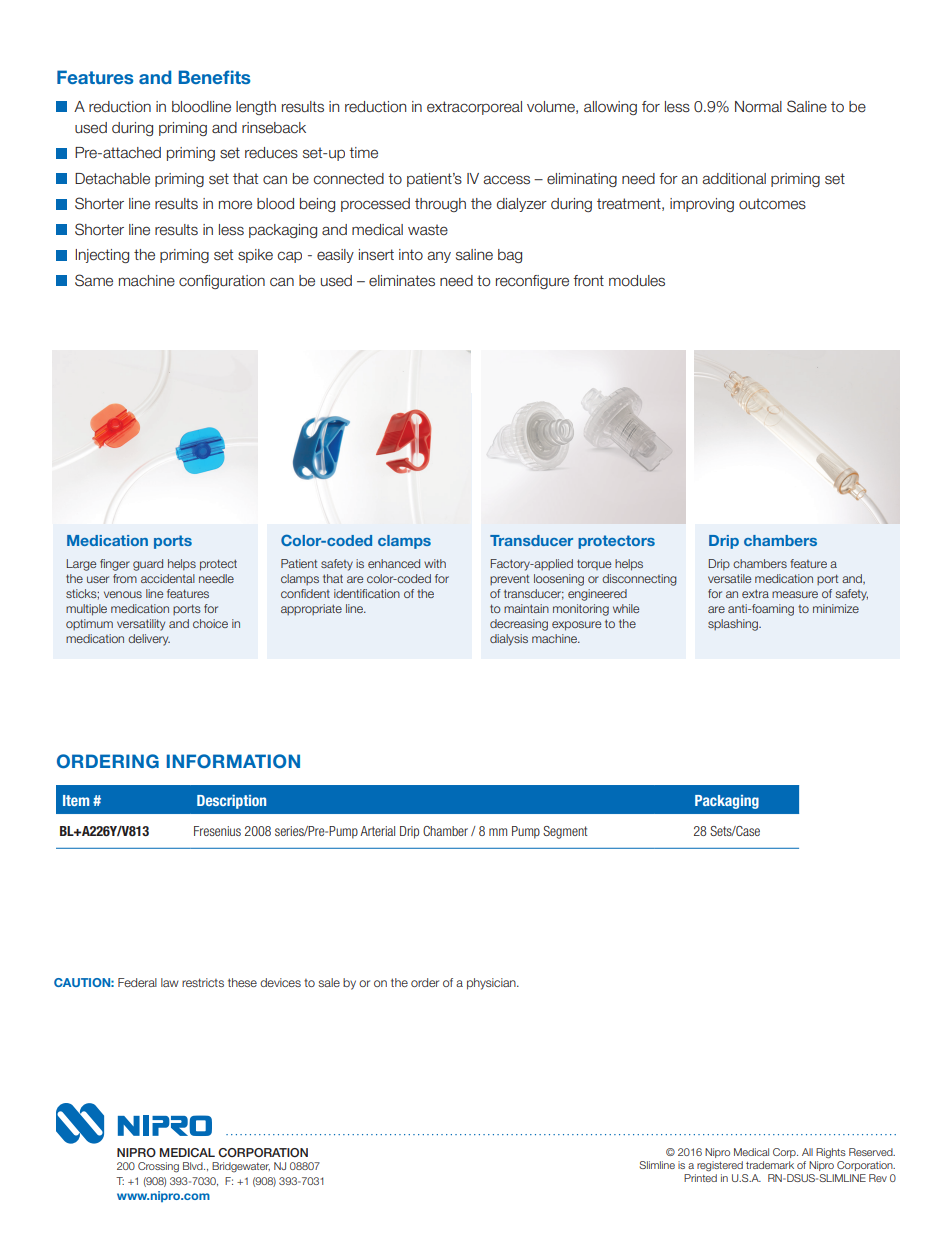 The width and height of the document is (952, 1233). Describe the element at coordinates (148, 565) in the document. I see `guard` at that location.
